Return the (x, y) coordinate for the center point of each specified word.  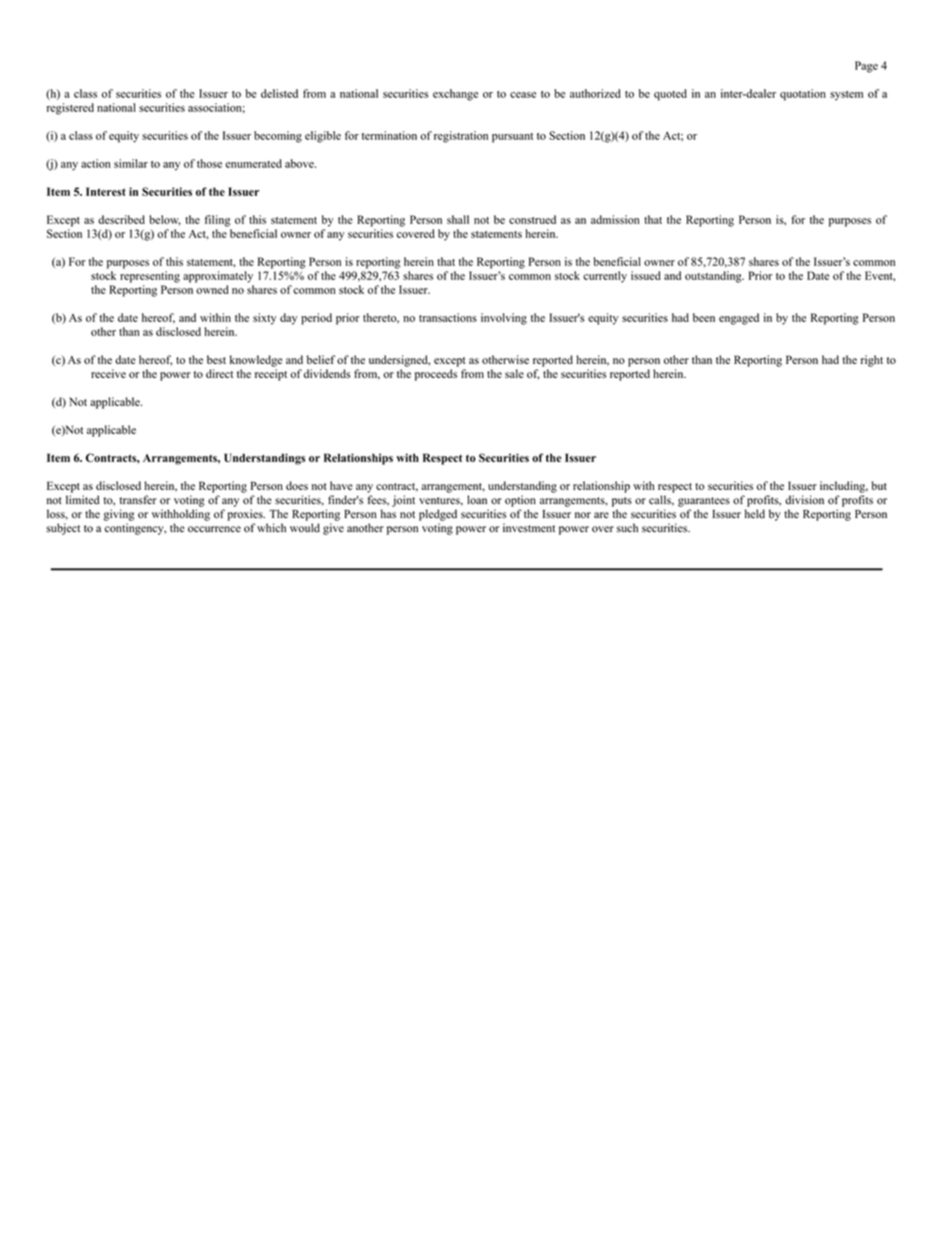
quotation (803, 95)
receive (108, 373)
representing (150, 277)
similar (131, 163)
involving (504, 319)
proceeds (436, 375)
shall (458, 219)
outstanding (714, 277)
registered (70, 109)
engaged (739, 319)
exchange (455, 95)
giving (118, 515)
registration (461, 137)
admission (615, 219)
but (879, 485)
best (216, 359)
